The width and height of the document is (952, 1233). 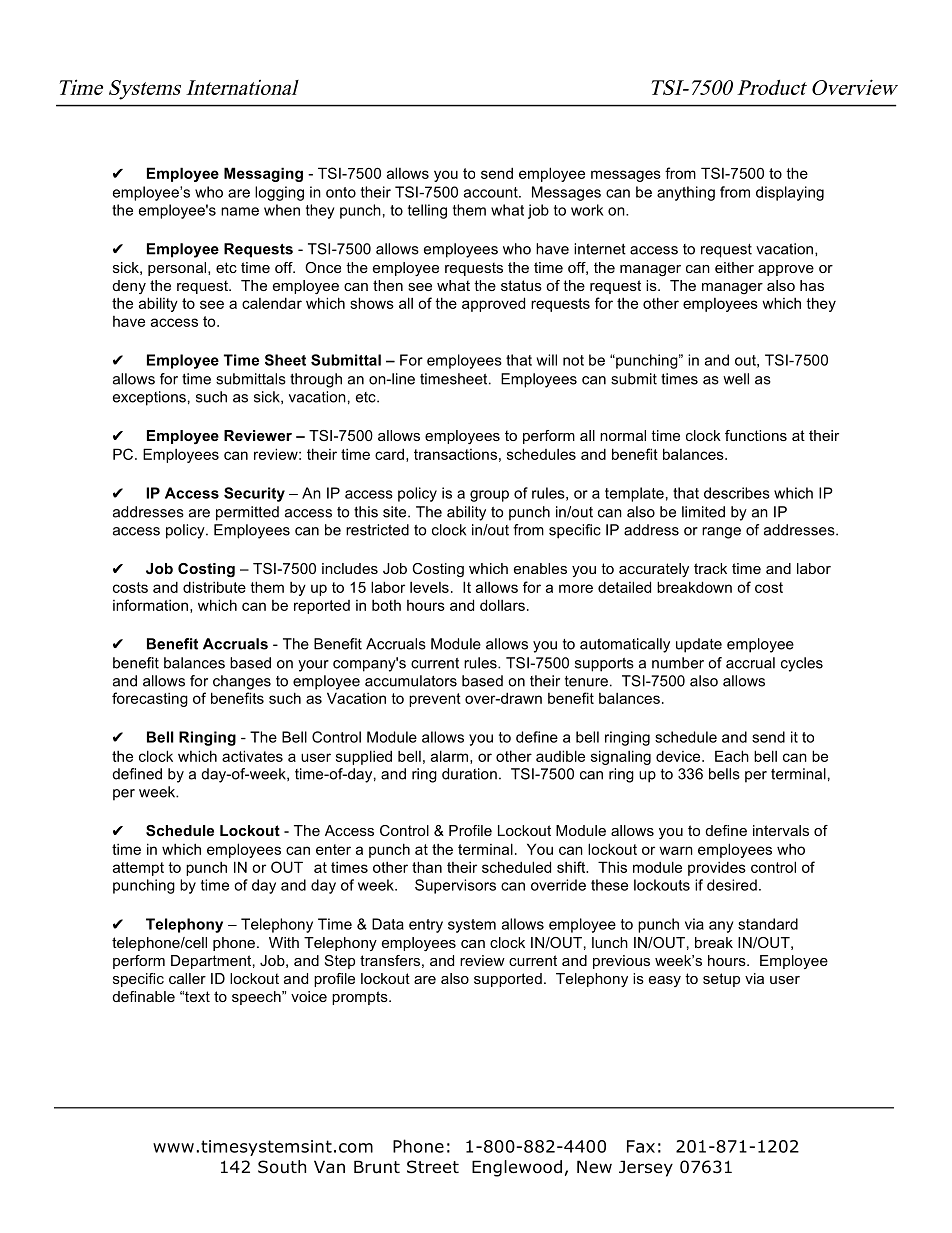 I want to click on than, so click(x=427, y=867).
